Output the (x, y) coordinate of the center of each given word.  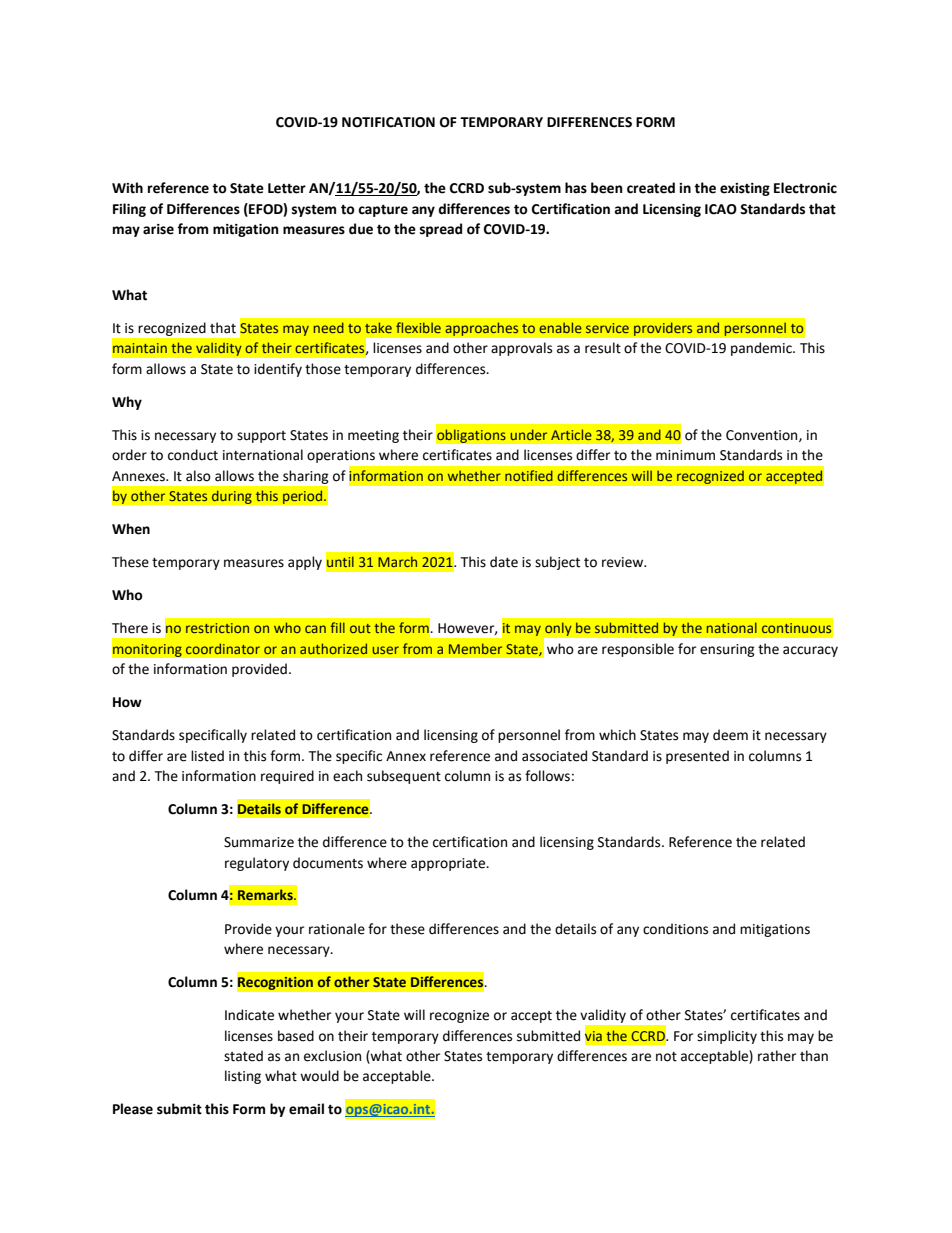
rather (777, 1056)
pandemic (762, 349)
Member (475, 648)
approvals (521, 349)
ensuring (727, 650)
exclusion (332, 1056)
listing (243, 1077)
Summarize (259, 842)
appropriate (449, 864)
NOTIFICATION (388, 122)
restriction (217, 628)
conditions (675, 929)
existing (745, 189)
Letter (287, 188)
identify (278, 370)
